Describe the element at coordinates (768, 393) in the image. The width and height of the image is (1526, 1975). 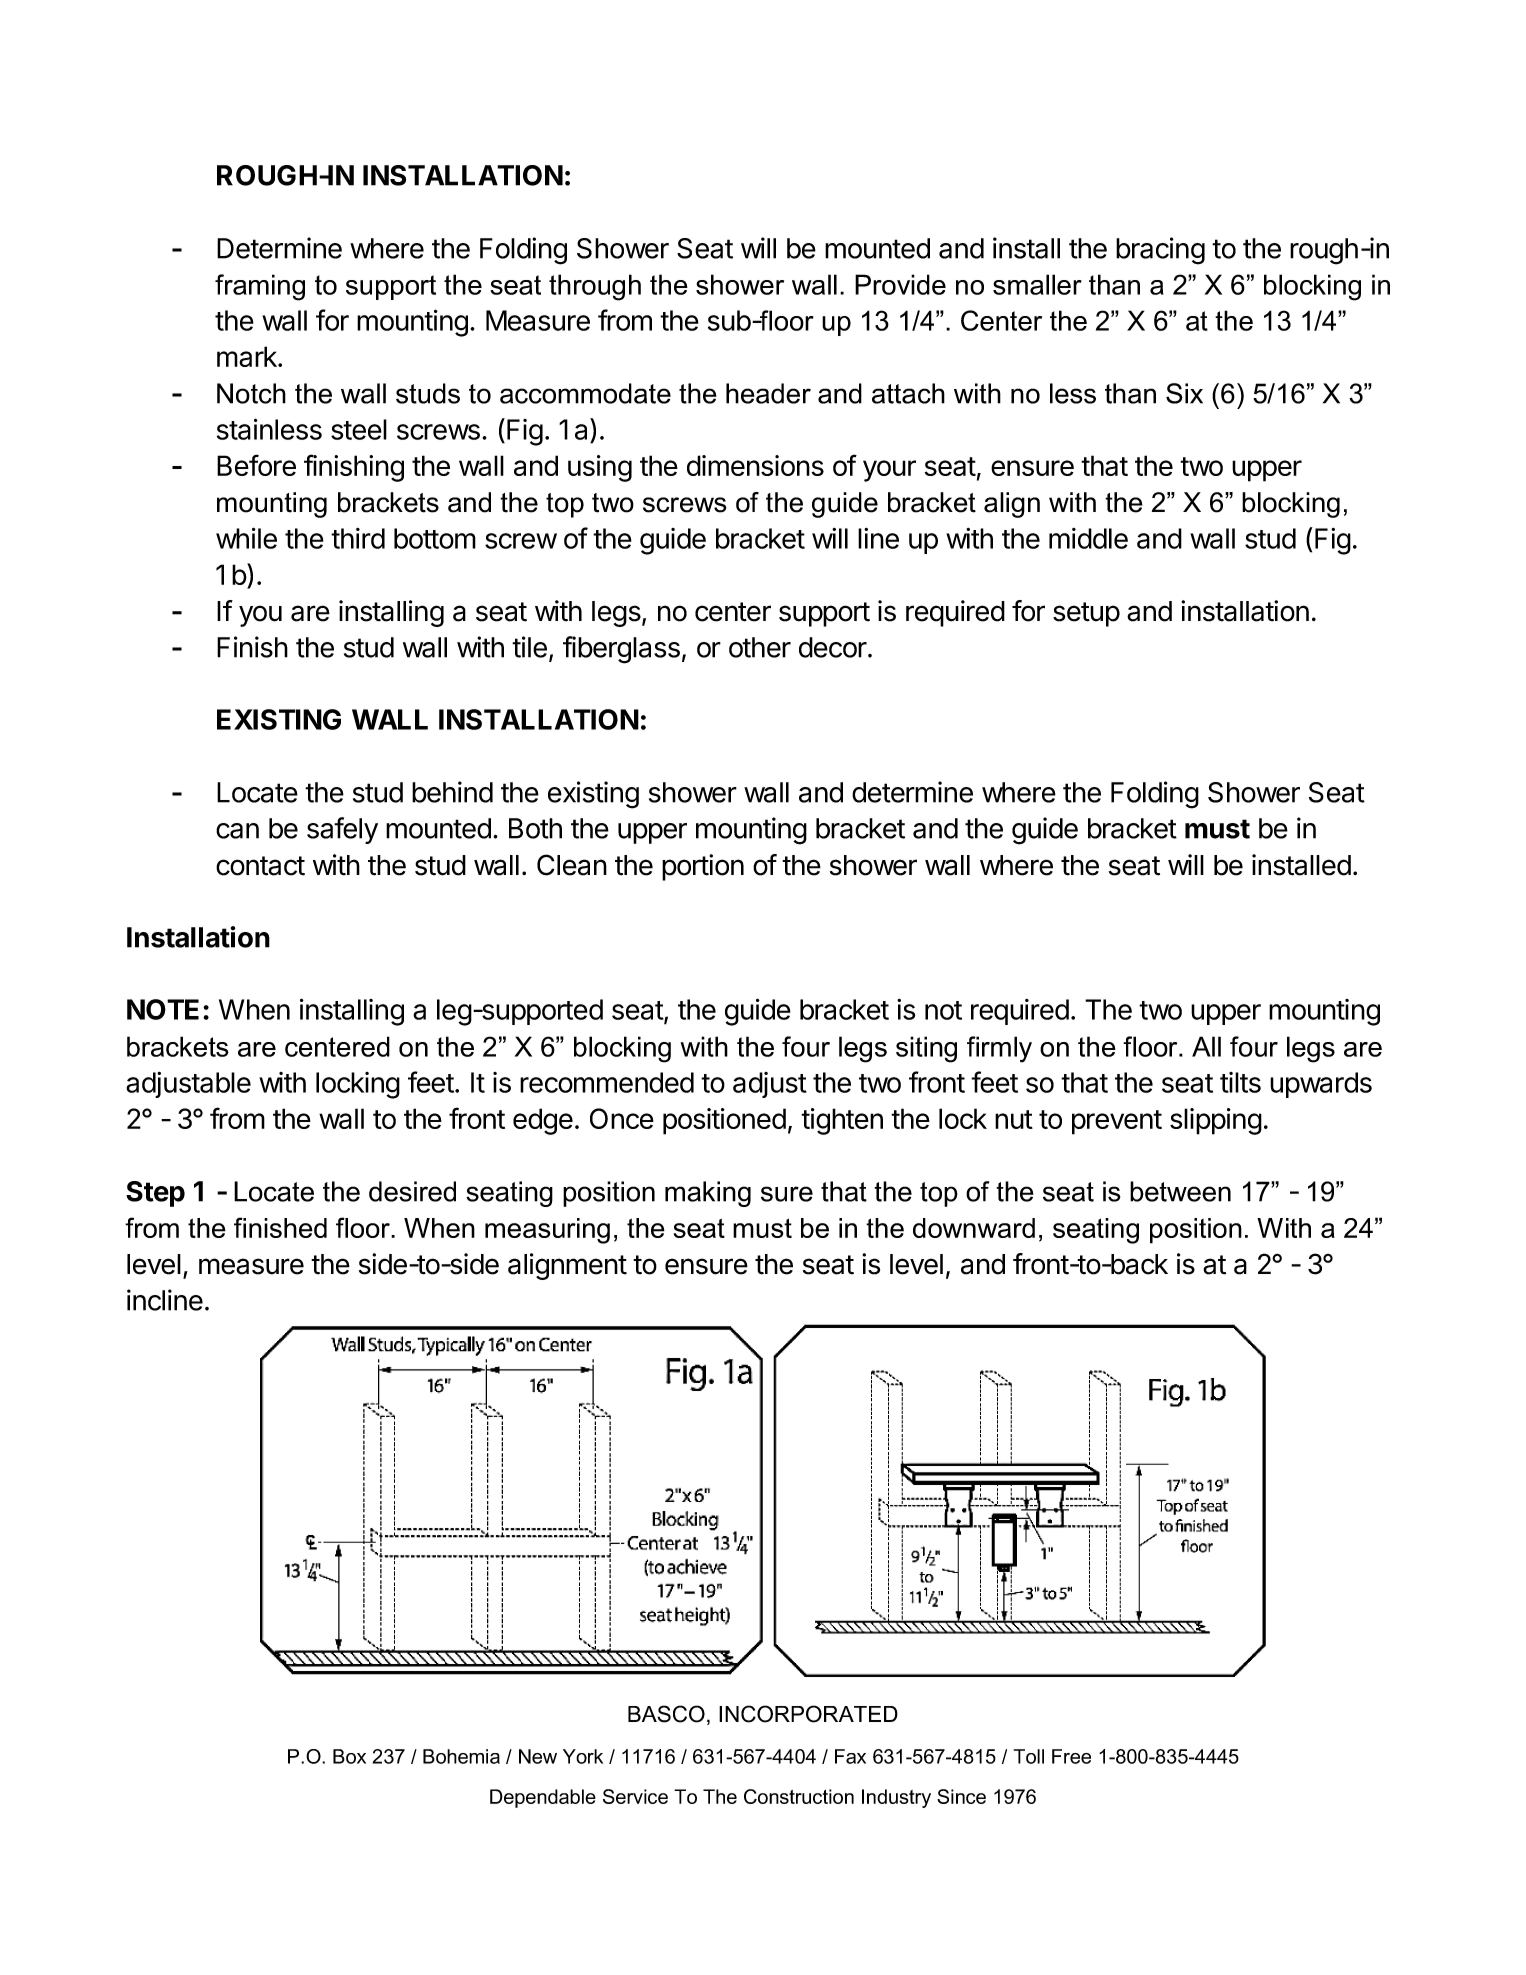
I see `header` at that location.
